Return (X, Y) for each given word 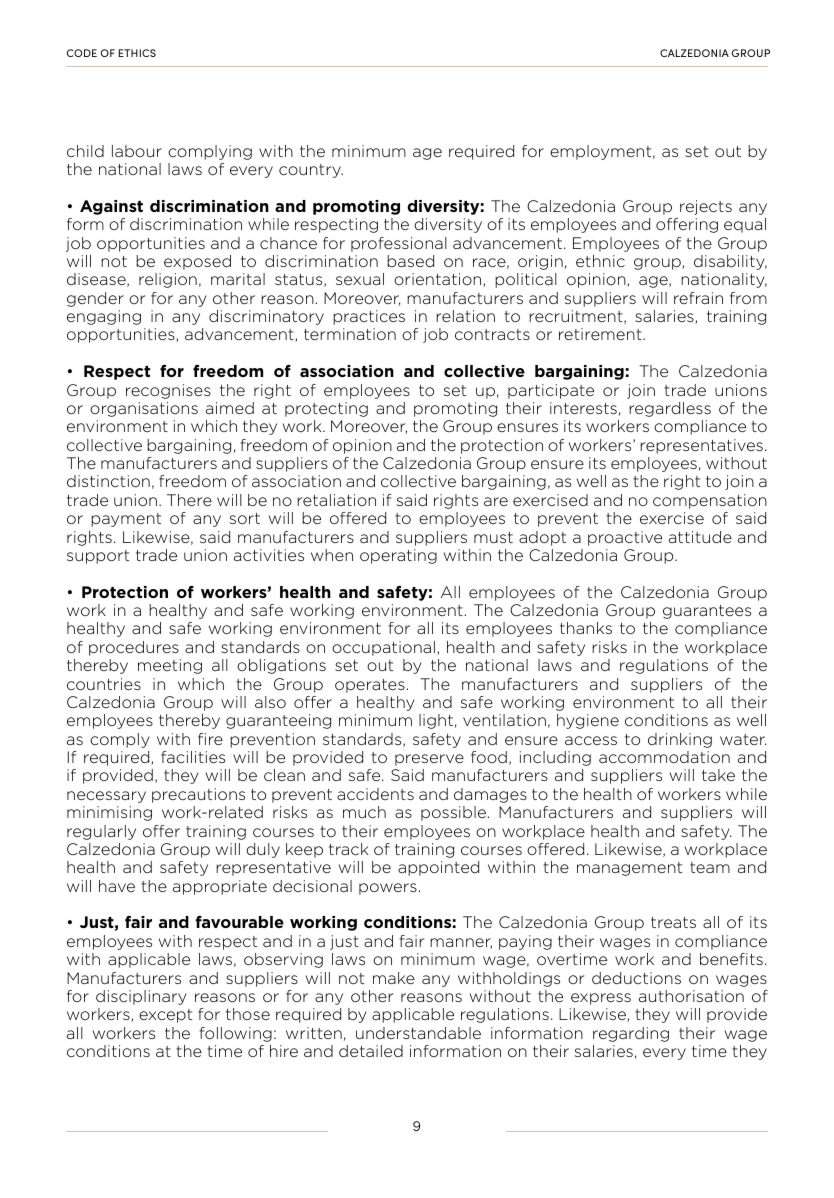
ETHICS (137, 53)
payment (126, 520)
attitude (700, 537)
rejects (706, 207)
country (311, 171)
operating (398, 556)
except (165, 1016)
